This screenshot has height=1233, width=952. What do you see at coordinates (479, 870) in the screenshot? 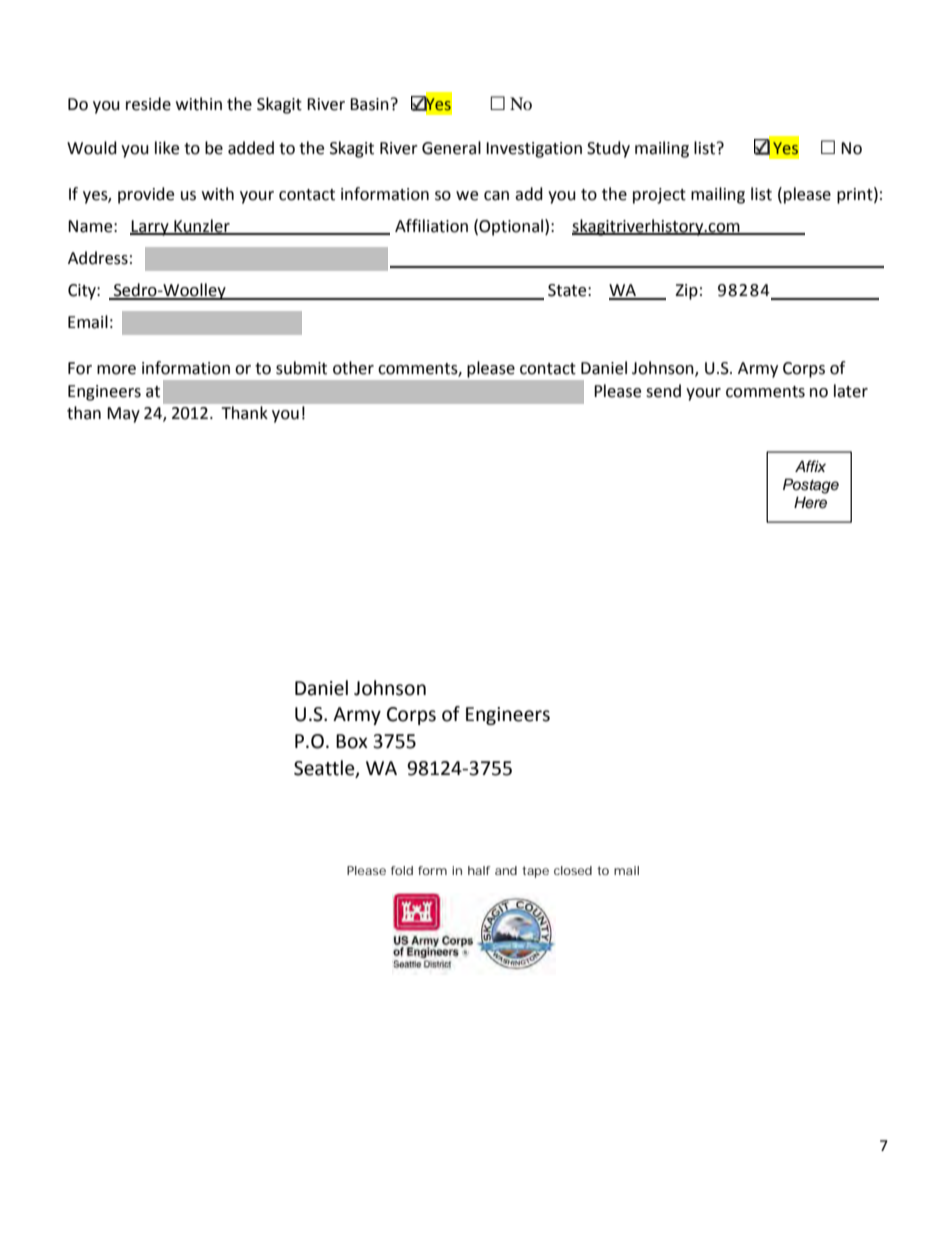
I see `half` at bounding box center [479, 870].
